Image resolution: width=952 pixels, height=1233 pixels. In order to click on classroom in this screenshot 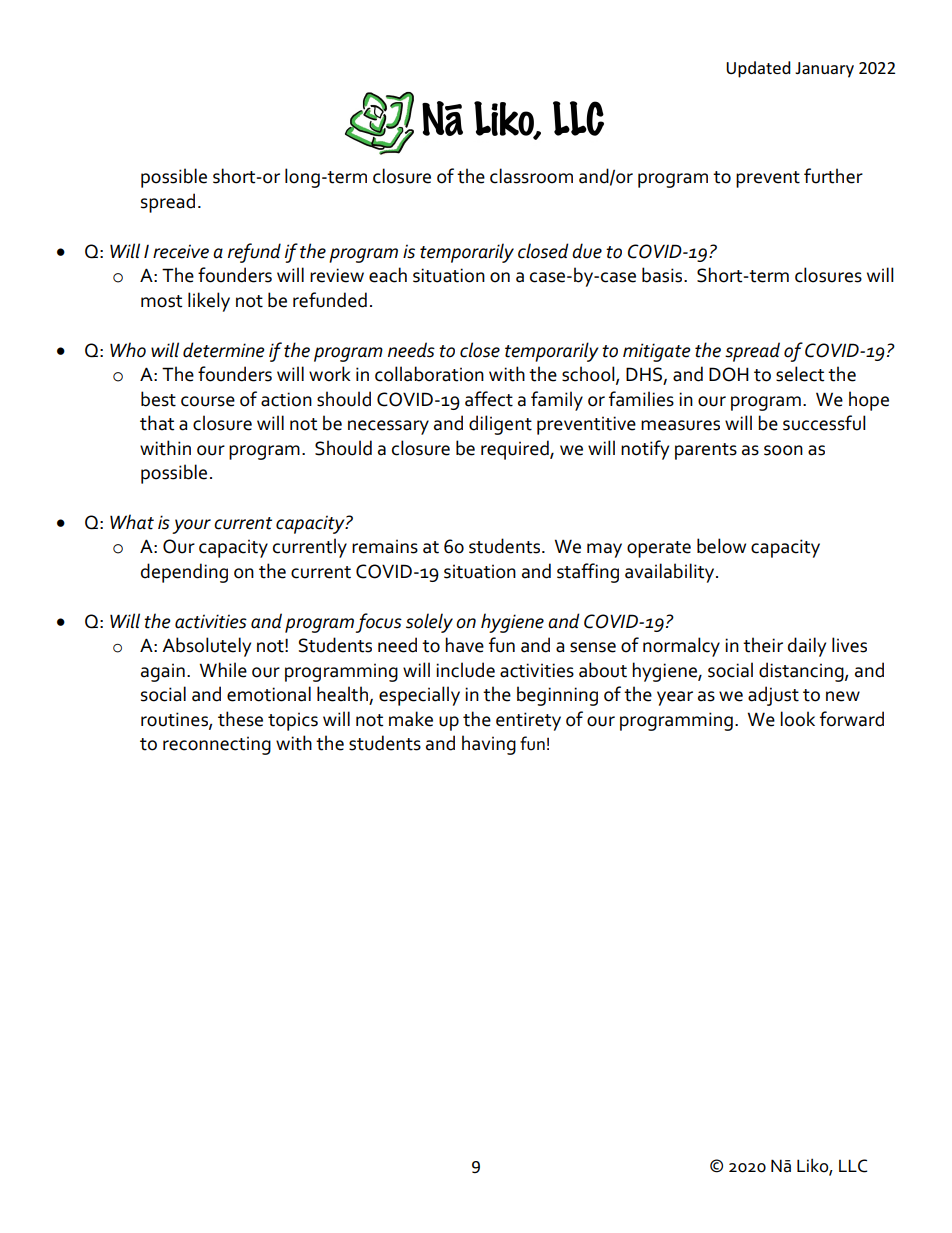, I will do `click(531, 176)`.
